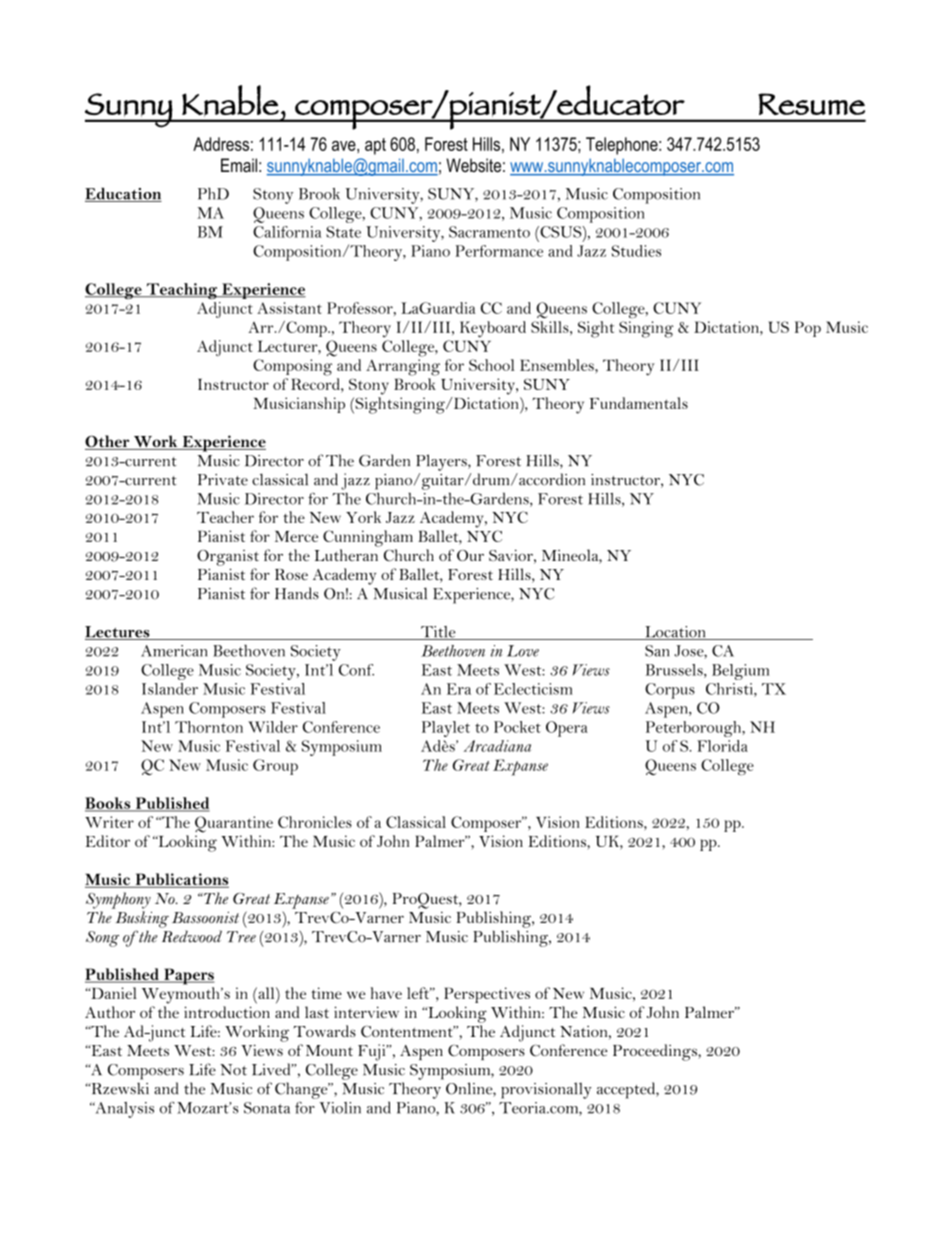 This screenshot has width=952, height=1233. I want to click on Fuji, so click(373, 1052).
